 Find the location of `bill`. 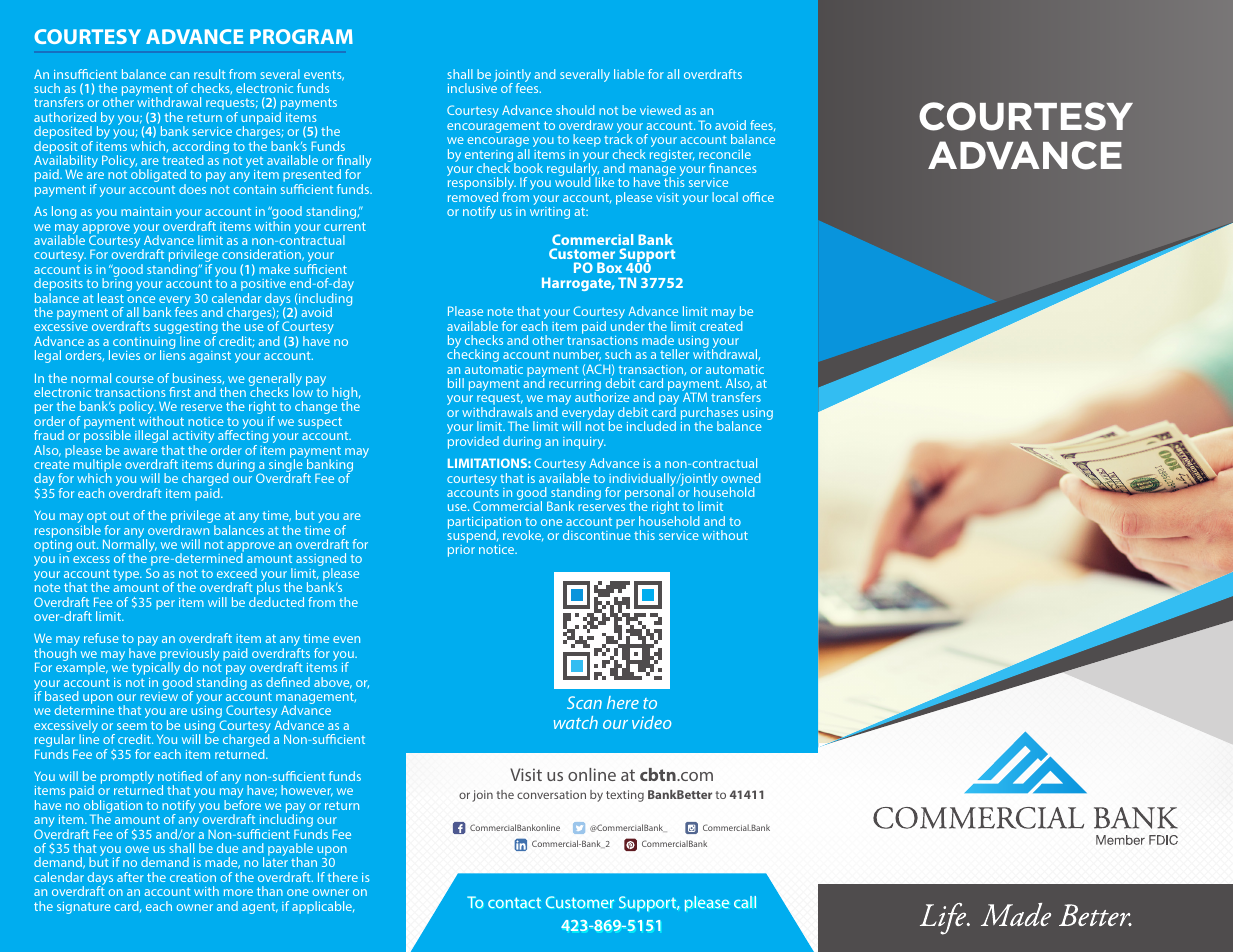

bill is located at coordinates (456, 383).
